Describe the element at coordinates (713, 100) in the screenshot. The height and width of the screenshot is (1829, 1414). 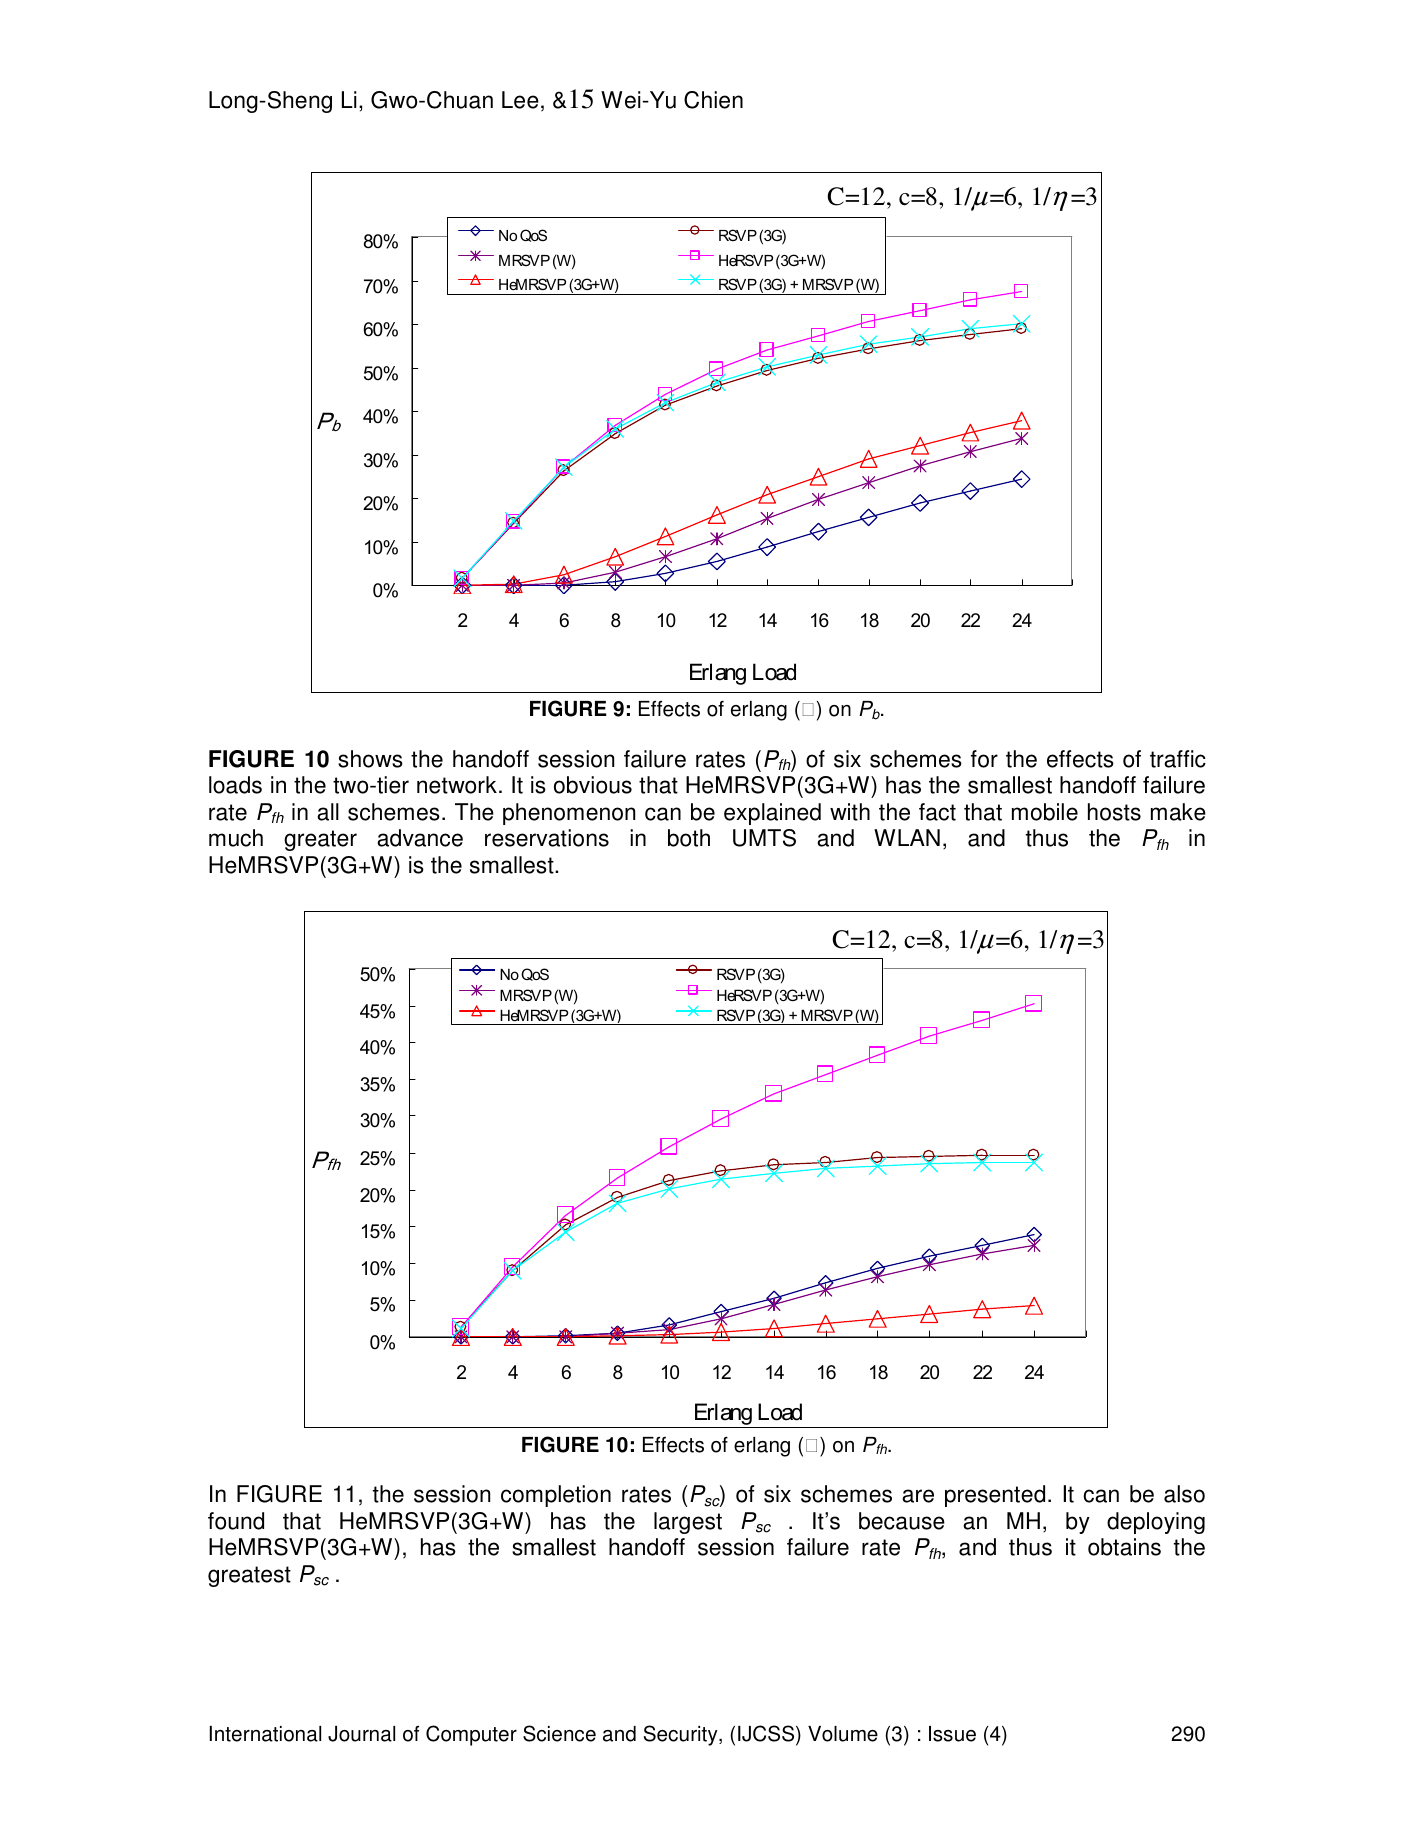
I see `Chien` at that location.
